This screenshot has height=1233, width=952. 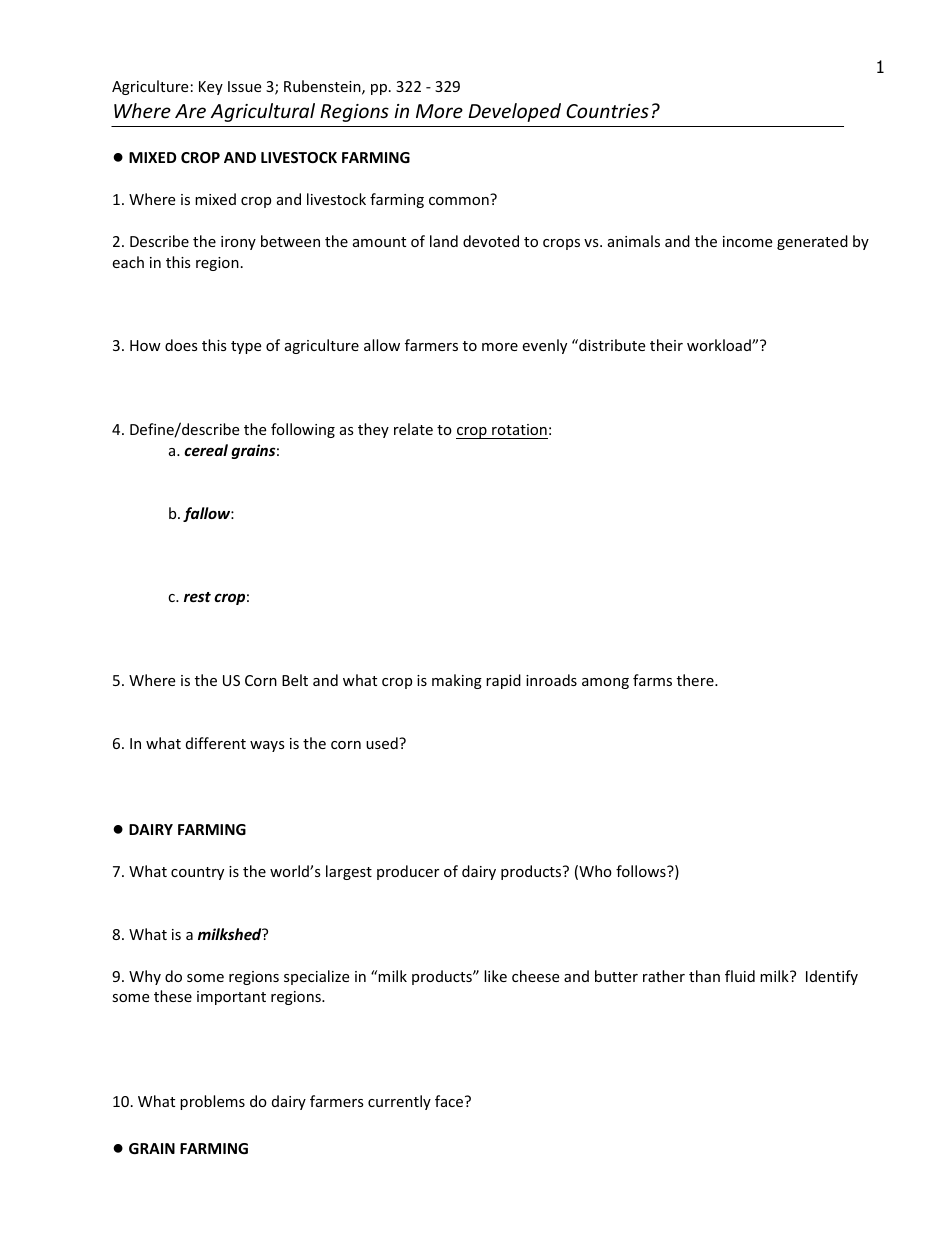 What do you see at coordinates (383, 743) in the screenshot?
I see `used` at bounding box center [383, 743].
